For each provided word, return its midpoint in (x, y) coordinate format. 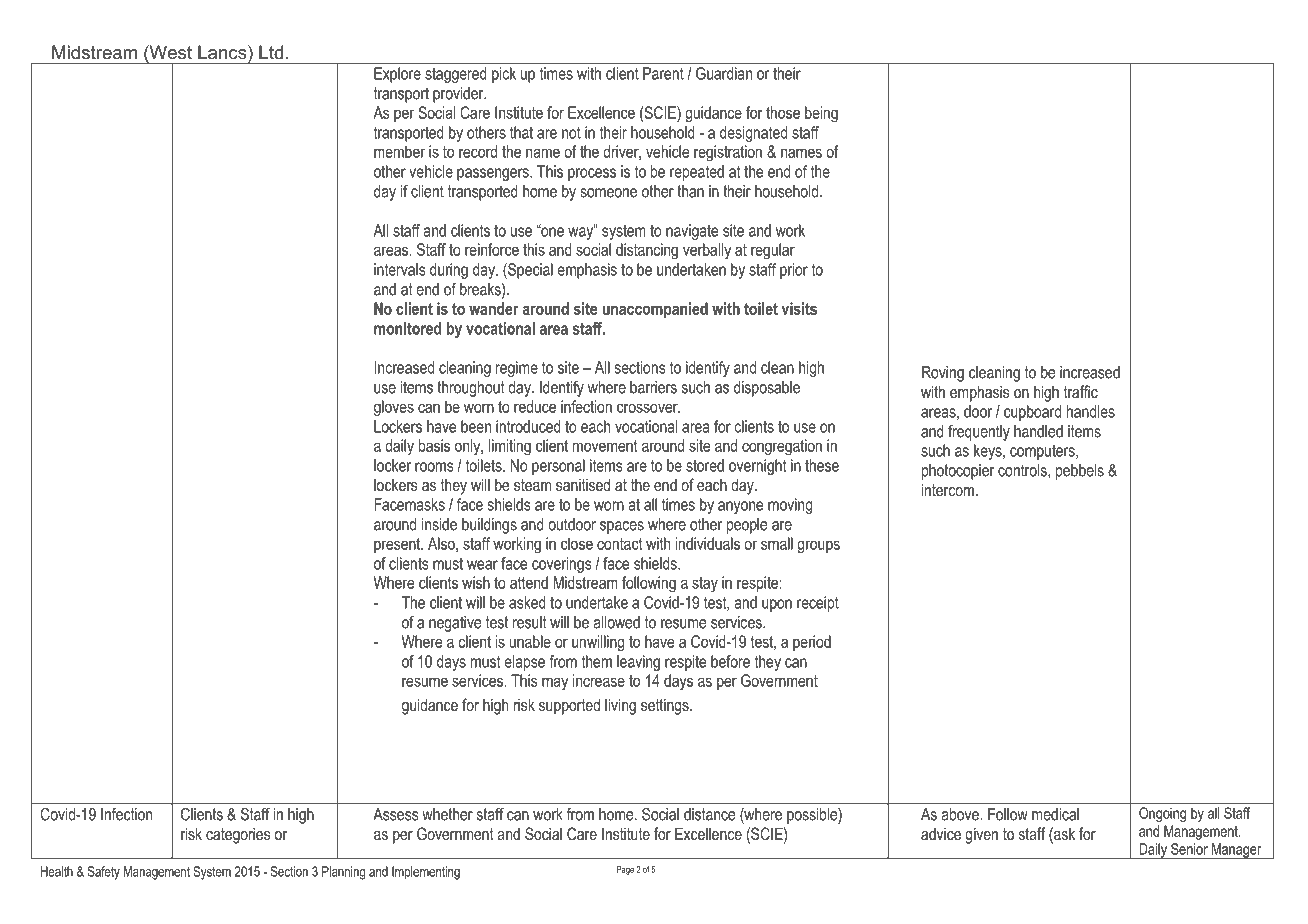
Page (625, 870)
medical (1055, 814)
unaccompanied (655, 310)
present (398, 545)
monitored (408, 328)
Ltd (271, 52)
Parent (663, 73)
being (821, 114)
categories (238, 835)
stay (705, 585)
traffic (1080, 391)
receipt (818, 604)
